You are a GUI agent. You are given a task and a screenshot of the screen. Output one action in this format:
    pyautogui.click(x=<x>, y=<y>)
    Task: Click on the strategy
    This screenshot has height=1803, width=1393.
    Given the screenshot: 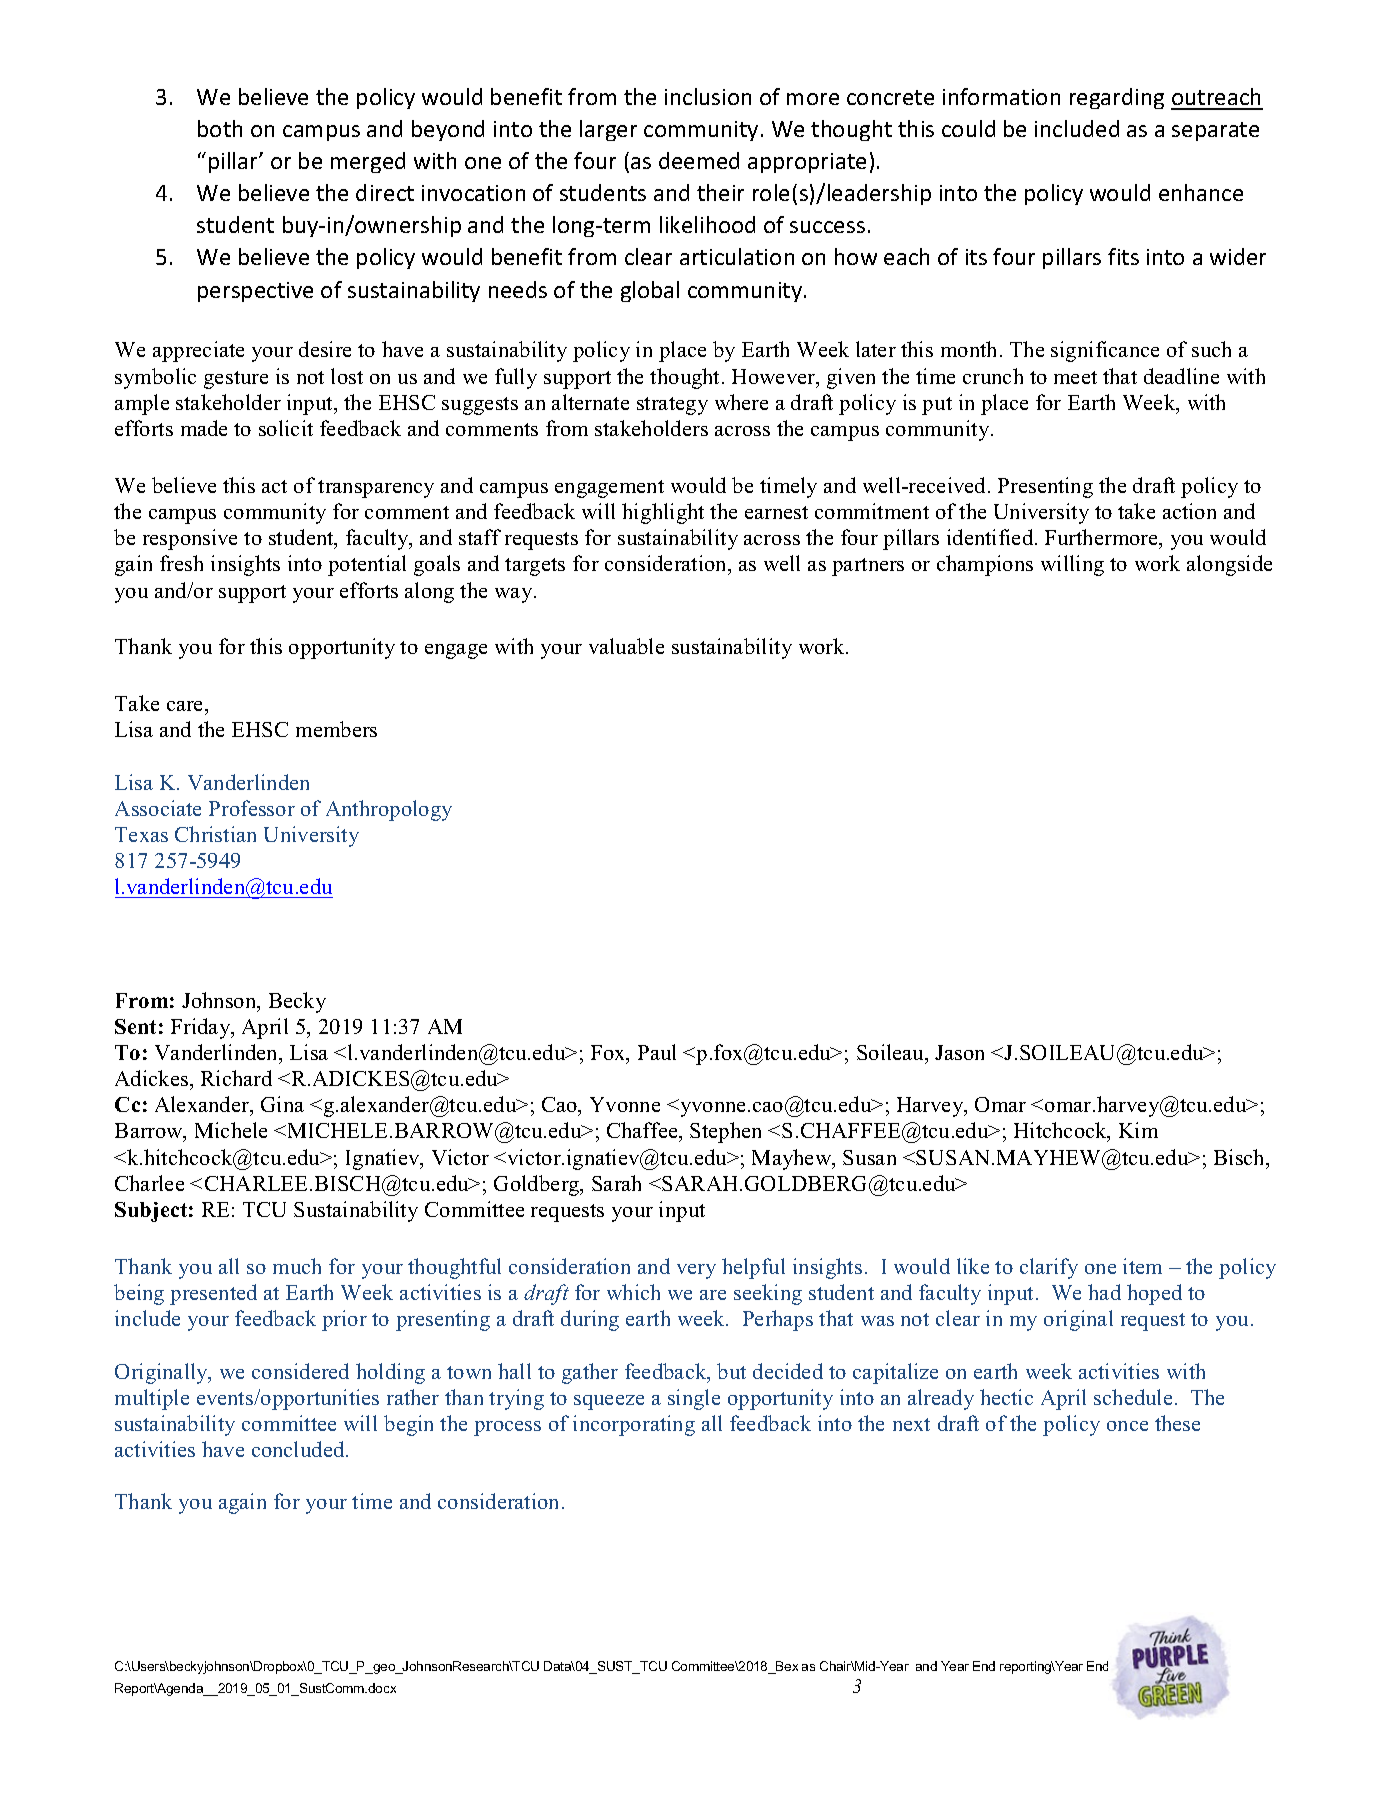 What is the action you would take?
    pyautogui.click(x=672, y=406)
